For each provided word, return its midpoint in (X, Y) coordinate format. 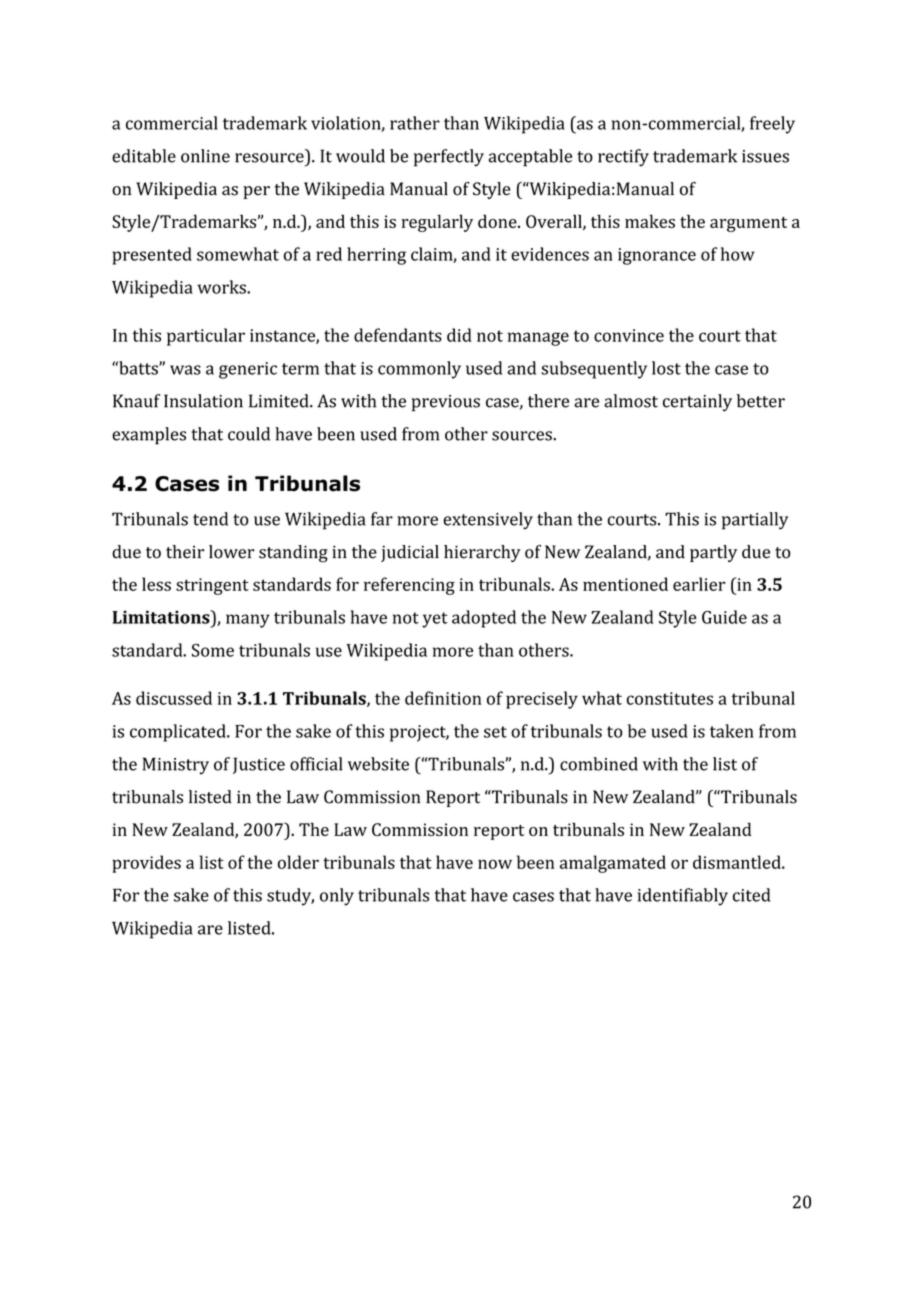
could (249, 434)
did (459, 335)
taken (732, 731)
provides (146, 864)
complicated (179, 733)
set (495, 732)
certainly (697, 402)
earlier (699, 584)
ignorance (657, 256)
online (205, 156)
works (223, 287)
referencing (409, 586)
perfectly (449, 158)
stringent (212, 586)
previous (446, 403)
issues (765, 156)
